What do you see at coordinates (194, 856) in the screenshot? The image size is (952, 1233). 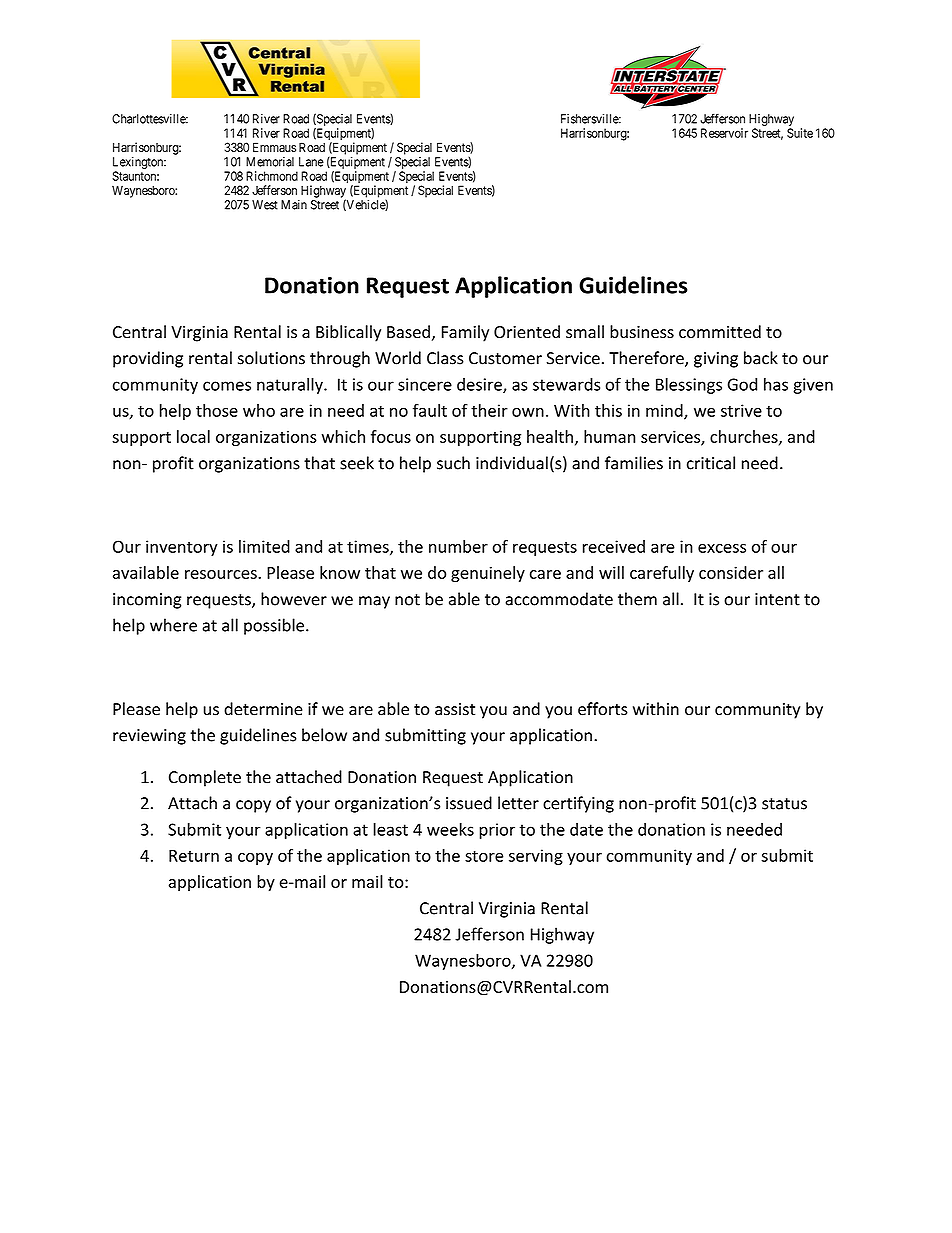 I see `Return` at bounding box center [194, 856].
